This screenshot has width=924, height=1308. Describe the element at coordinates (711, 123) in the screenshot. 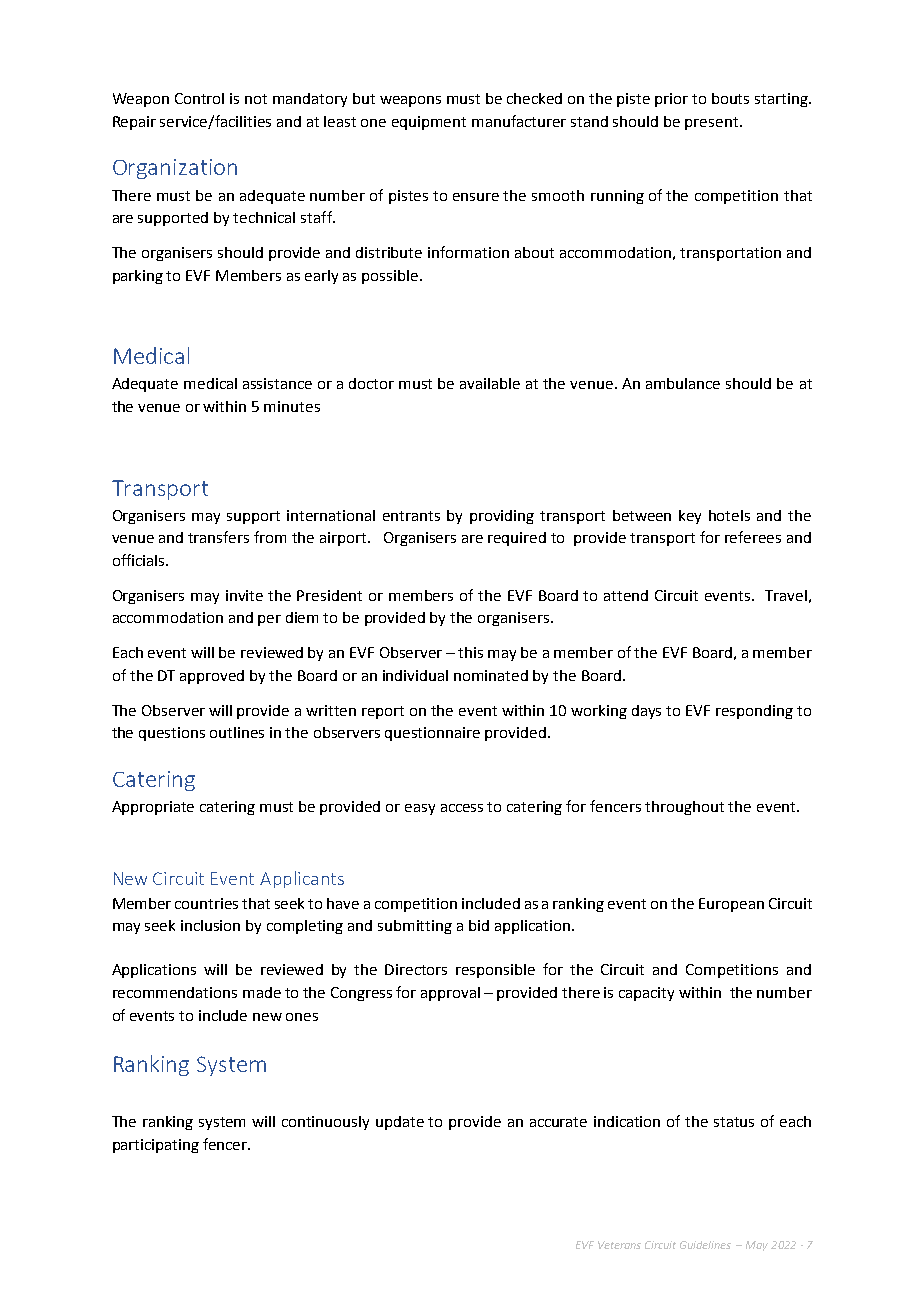

I see `present` at that location.
